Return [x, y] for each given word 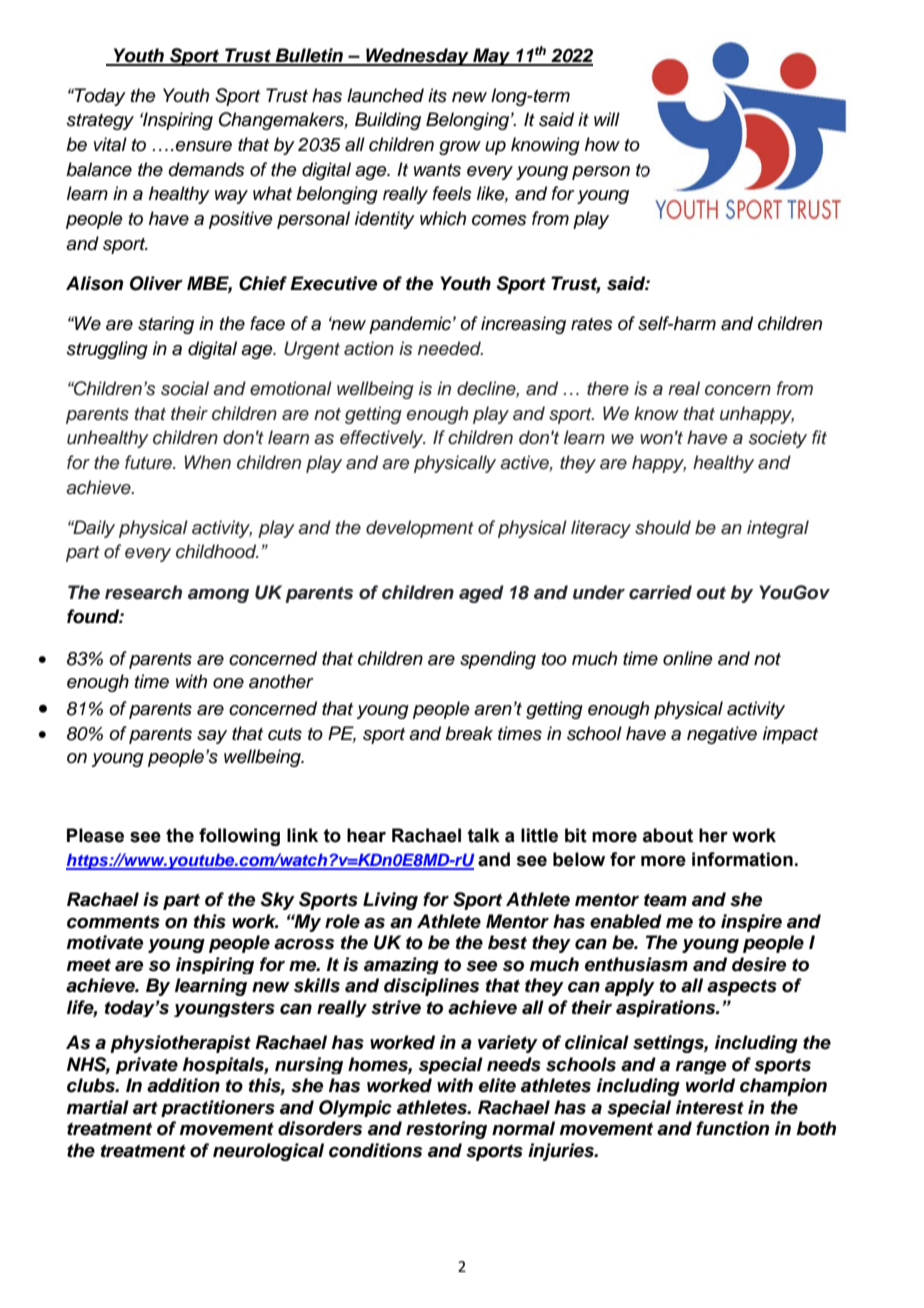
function [732, 1128]
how [602, 144]
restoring [446, 1130]
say [212, 737]
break [469, 733]
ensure [203, 146]
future [149, 462]
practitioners [218, 1108]
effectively [383, 439]
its [437, 95]
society [778, 439]
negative [722, 735]
